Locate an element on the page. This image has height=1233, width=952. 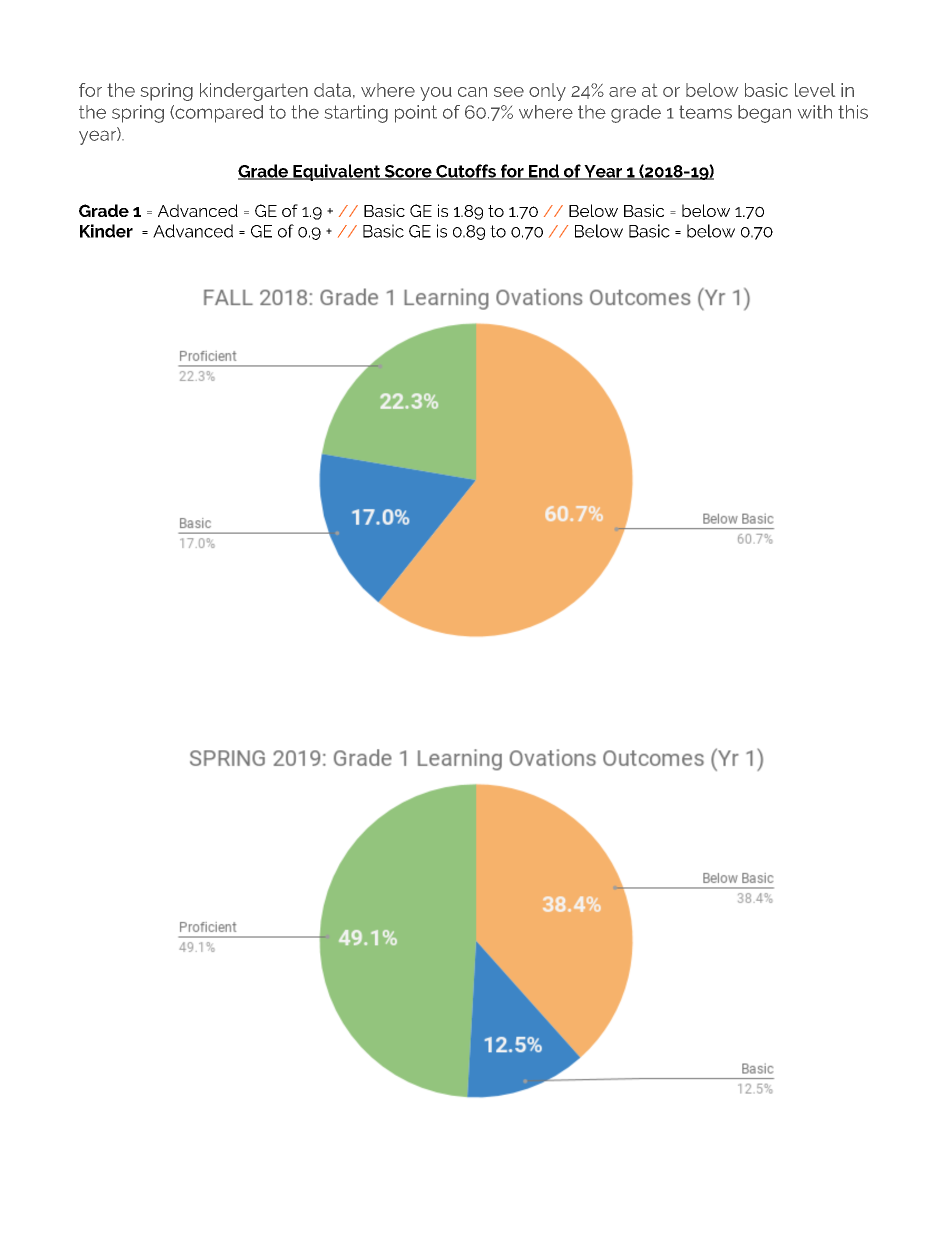
Cutoffs is located at coordinates (466, 172).
